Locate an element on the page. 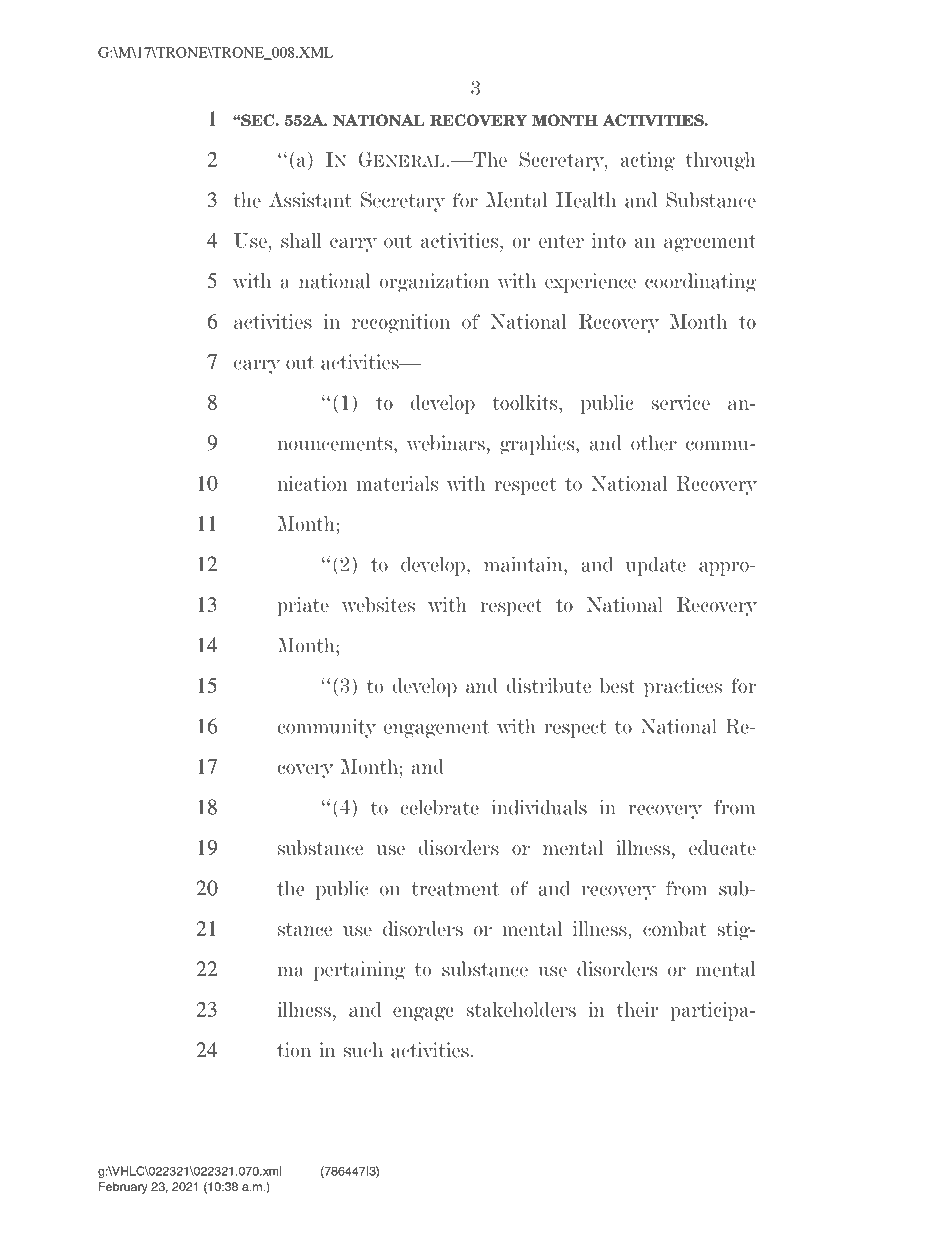 This image has height=1233, width=952. Assistant is located at coordinates (310, 200).
